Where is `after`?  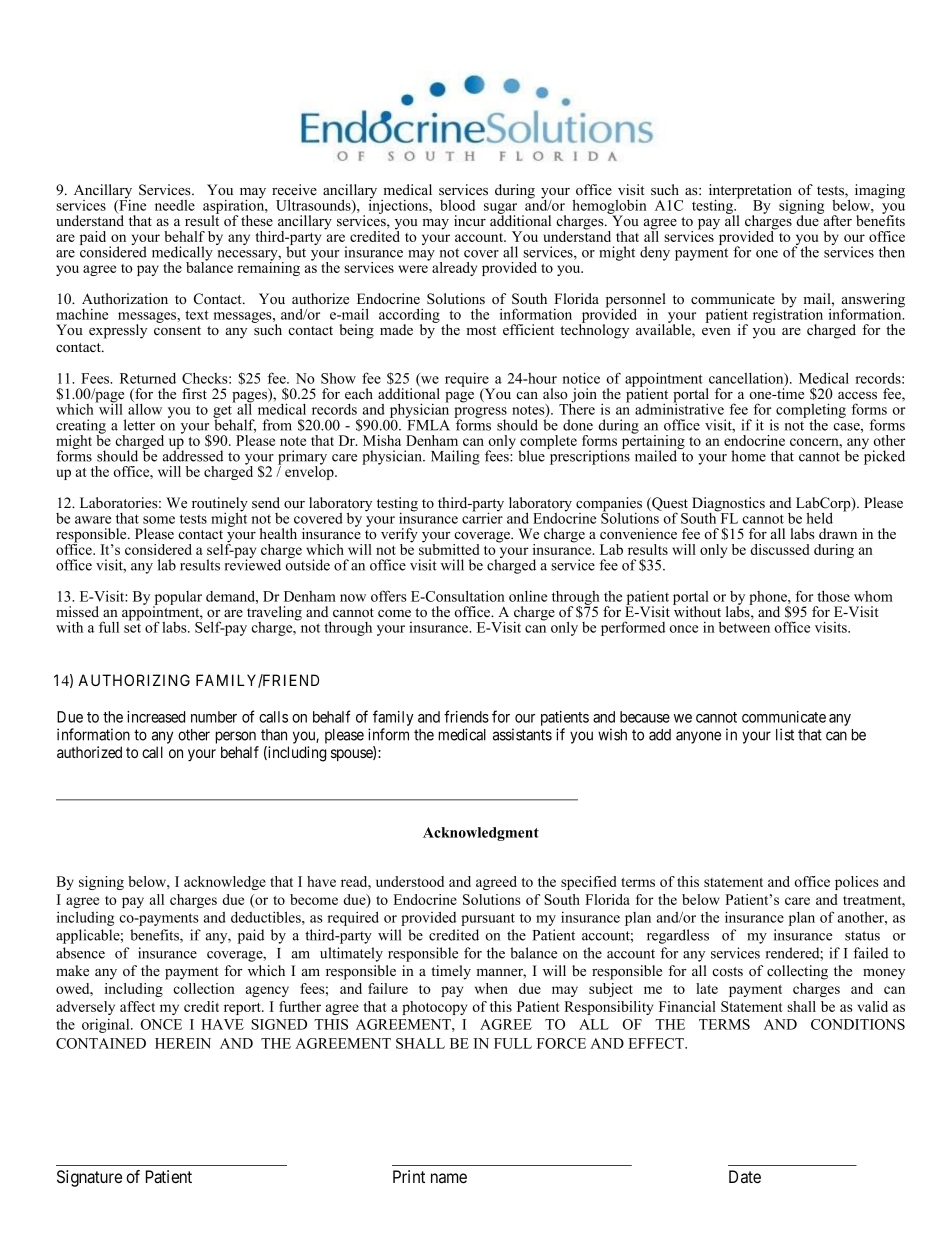
after is located at coordinates (836, 219).
